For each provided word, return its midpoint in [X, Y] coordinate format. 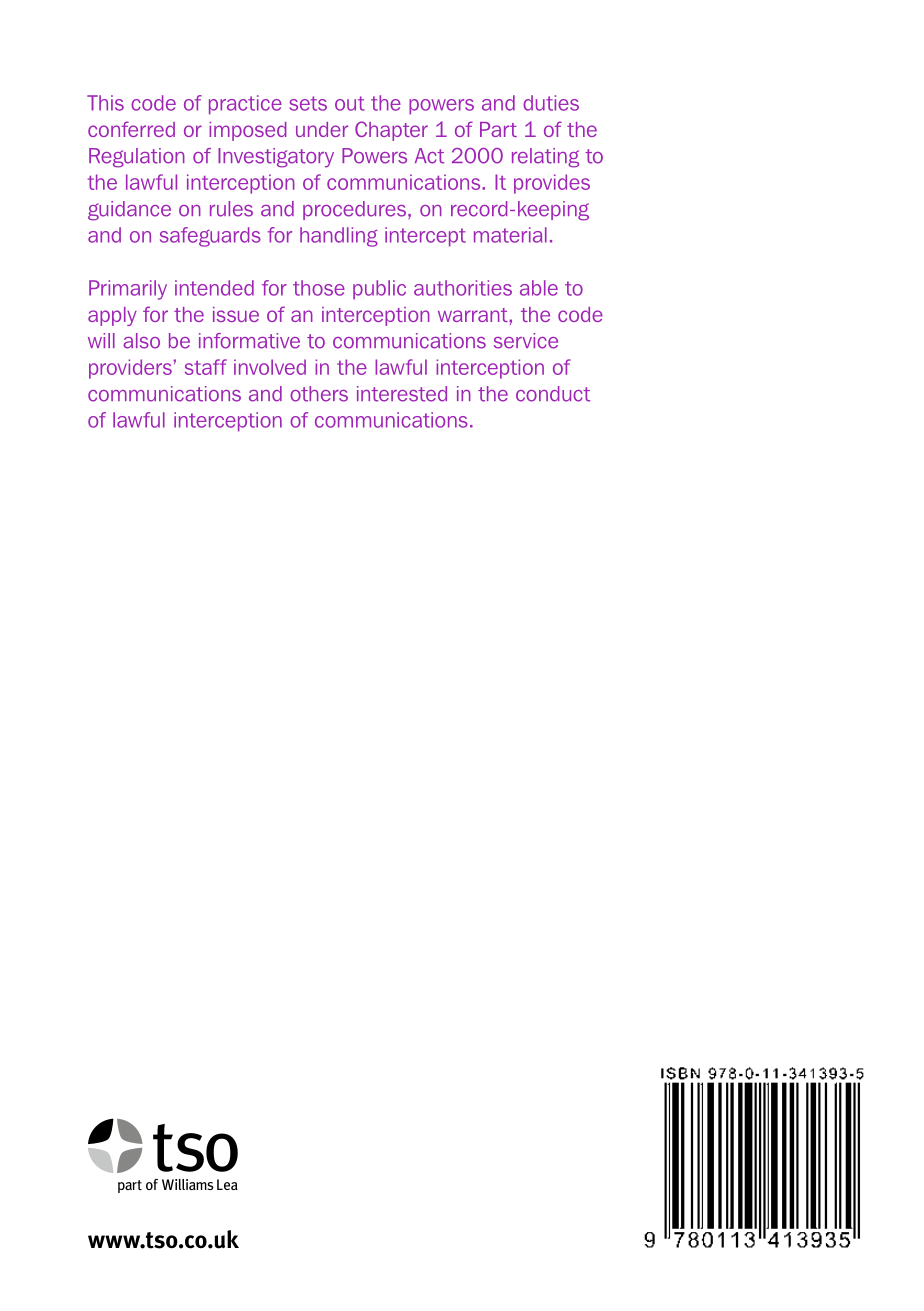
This [105, 103]
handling [339, 237]
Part [498, 129]
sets [308, 103]
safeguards [210, 237]
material [510, 235]
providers [130, 369]
